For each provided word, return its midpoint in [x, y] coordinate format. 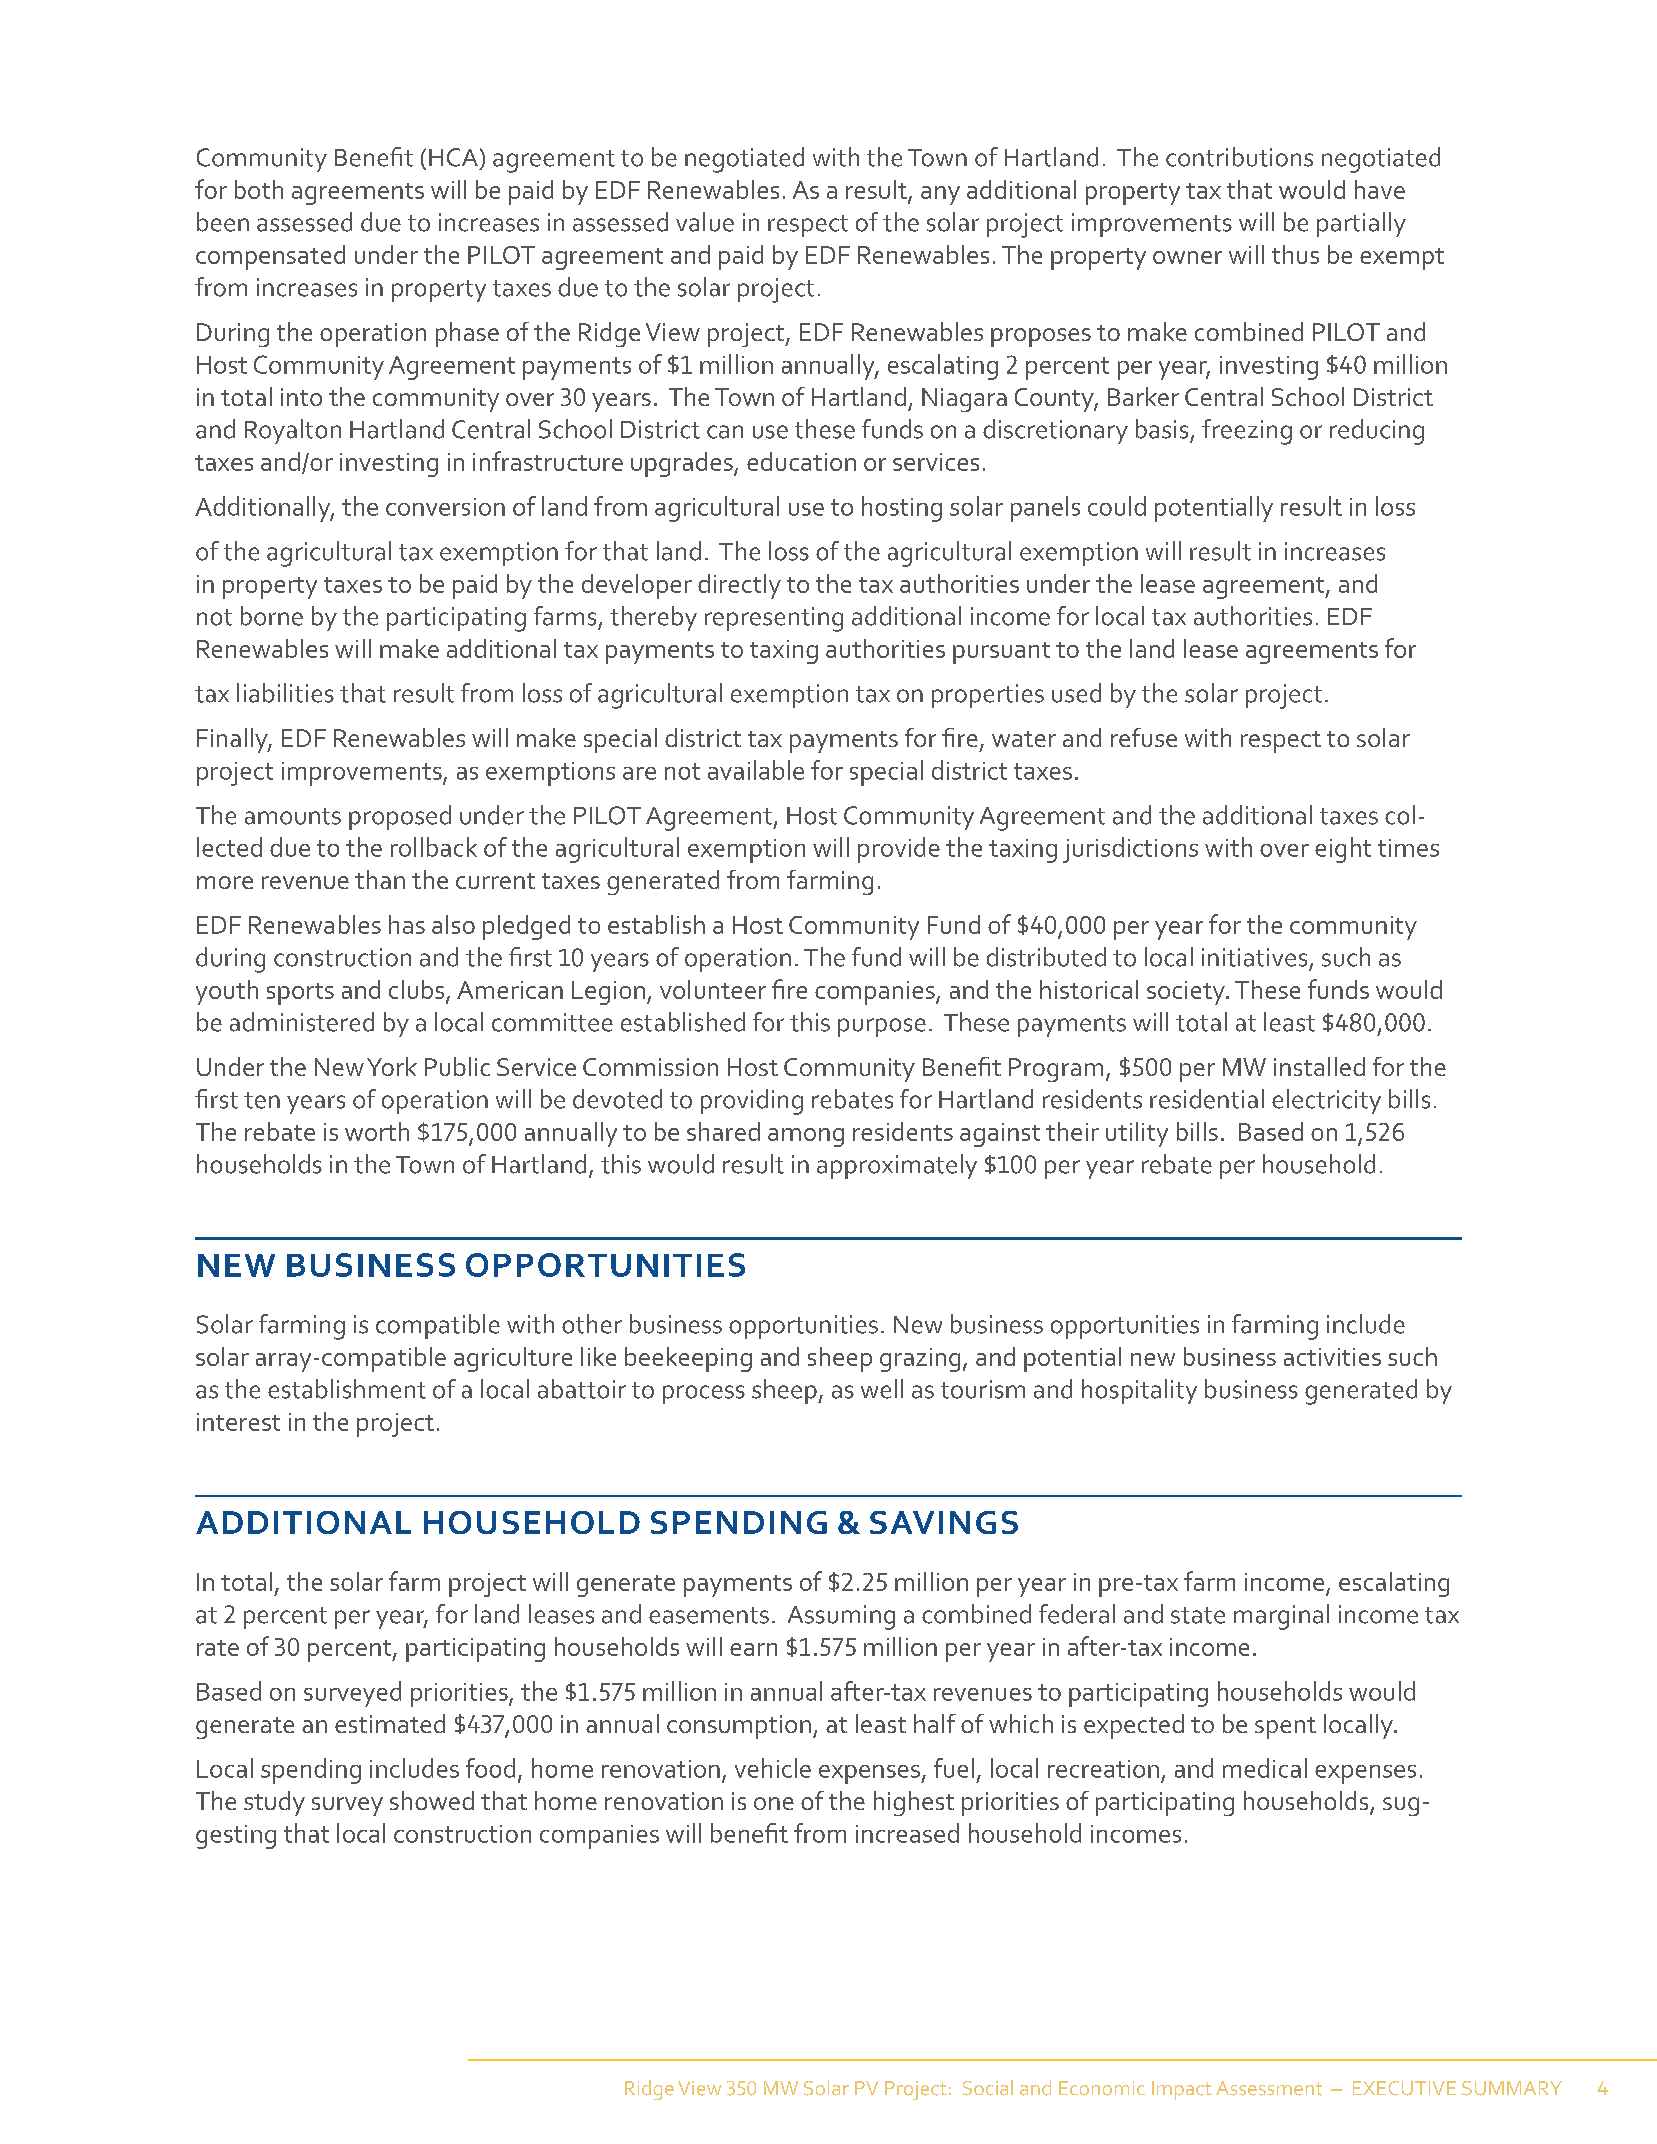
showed [432, 1800]
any [940, 195]
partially [1361, 224]
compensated [270, 257]
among [806, 1137]
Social [988, 2088]
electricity [1326, 1101]
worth [377, 1131]
